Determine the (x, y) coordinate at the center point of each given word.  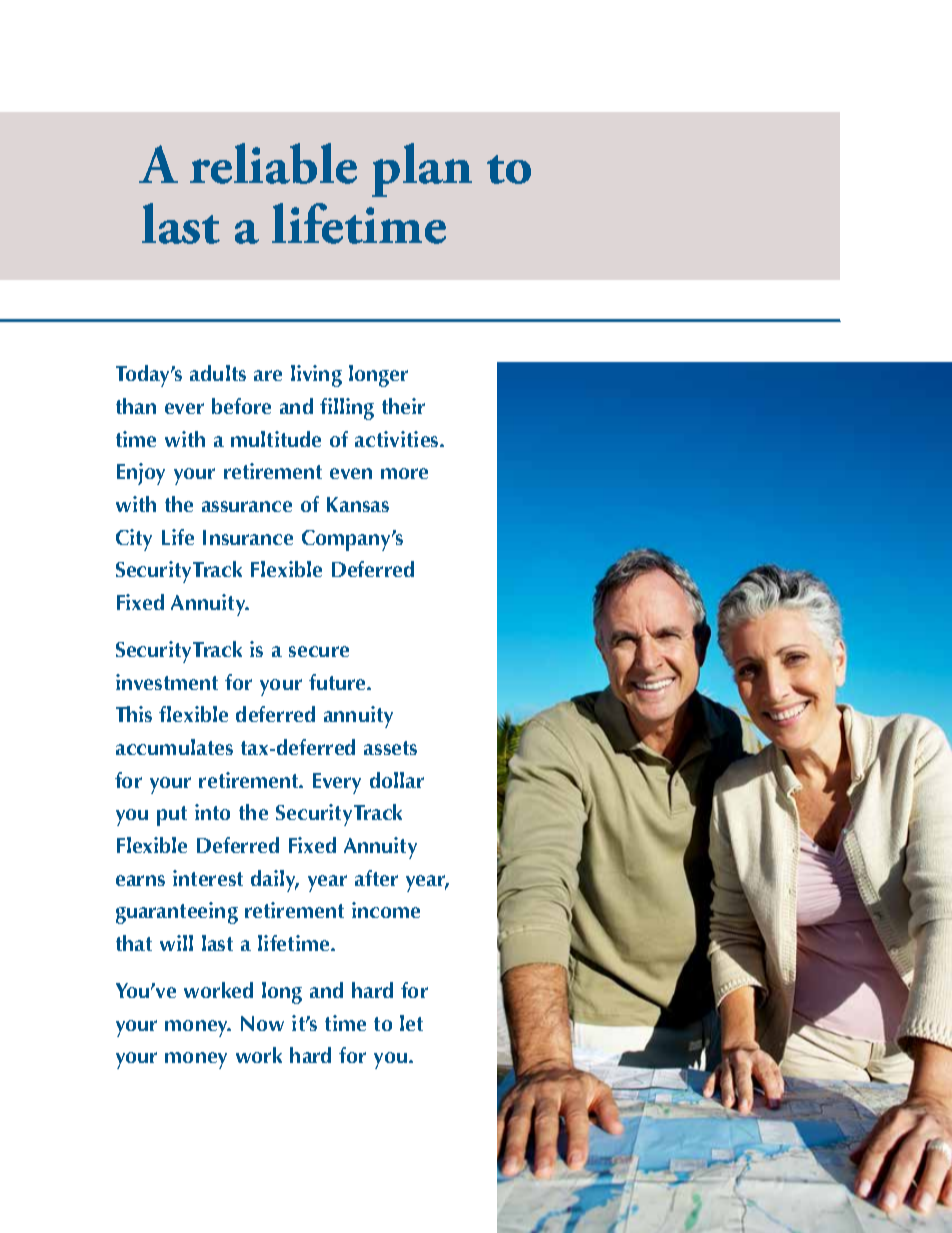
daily (274, 881)
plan (422, 170)
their (403, 406)
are (268, 375)
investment (167, 682)
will (176, 943)
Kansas (358, 504)
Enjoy (141, 474)
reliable (273, 163)
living (316, 376)
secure (319, 651)
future (338, 682)
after (376, 878)
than (136, 406)
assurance (247, 506)
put (172, 816)
